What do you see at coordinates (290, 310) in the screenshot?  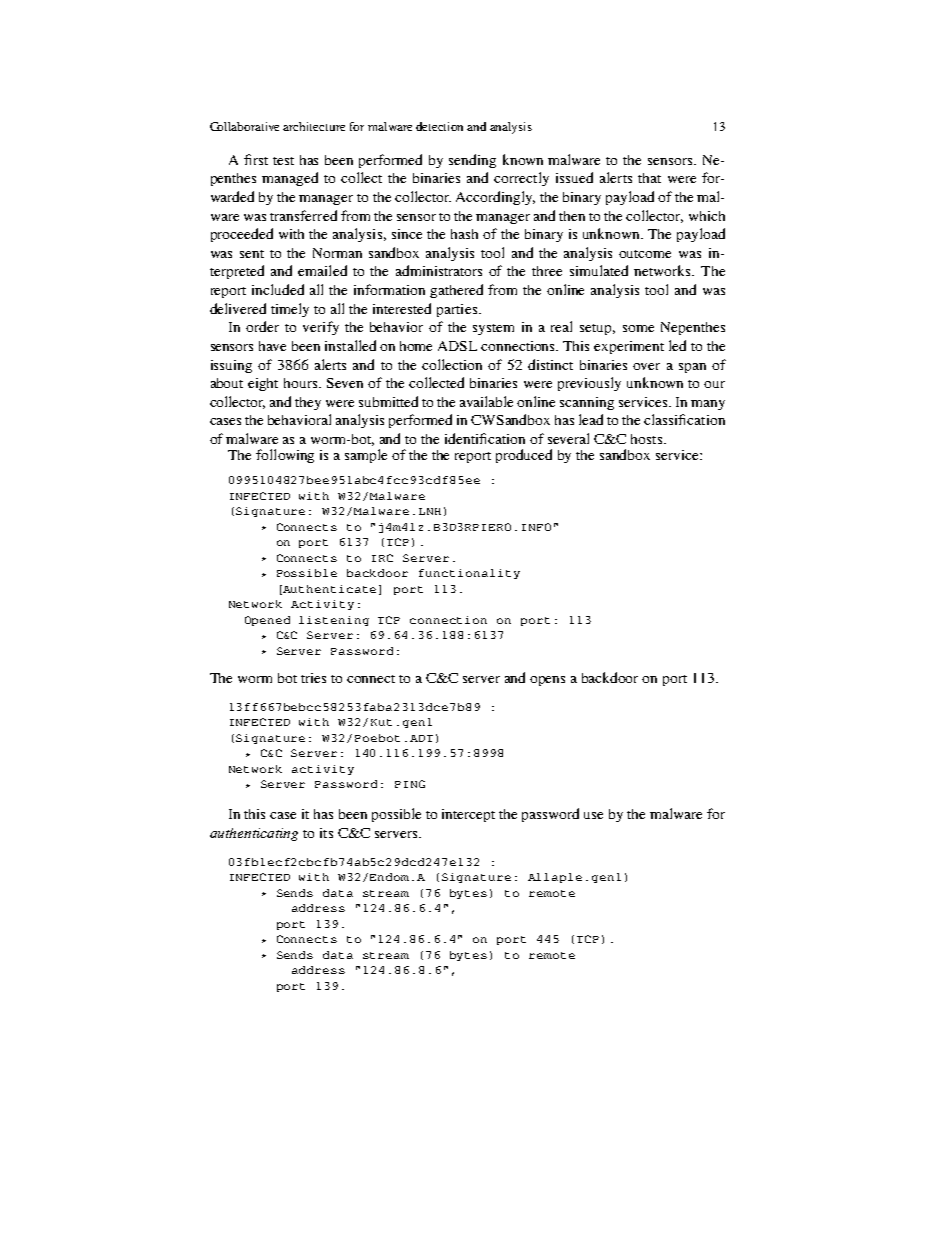 I see `timely` at bounding box center [290, 310].
